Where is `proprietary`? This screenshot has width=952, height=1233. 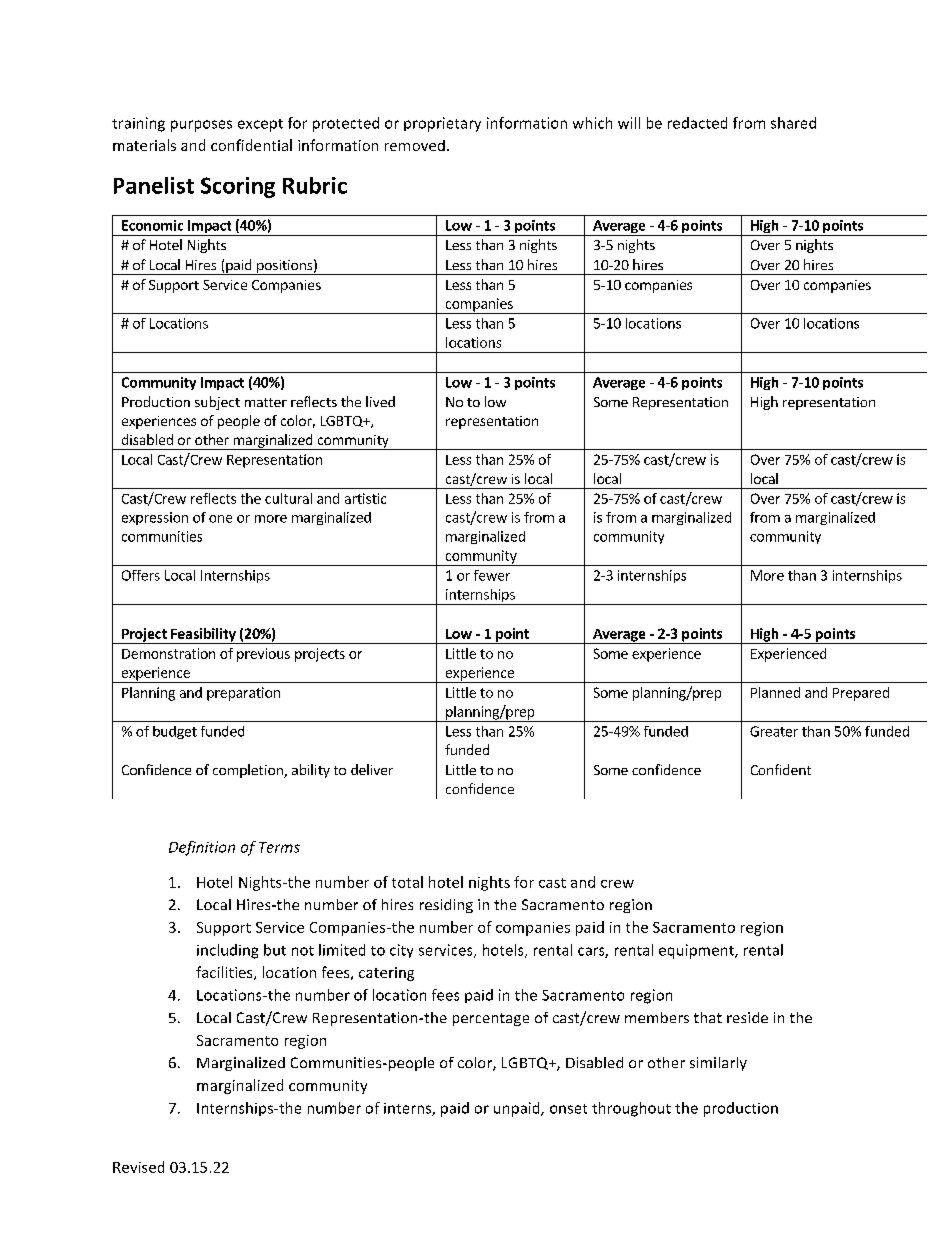 proprietary is located at coordinates (442, 124).
